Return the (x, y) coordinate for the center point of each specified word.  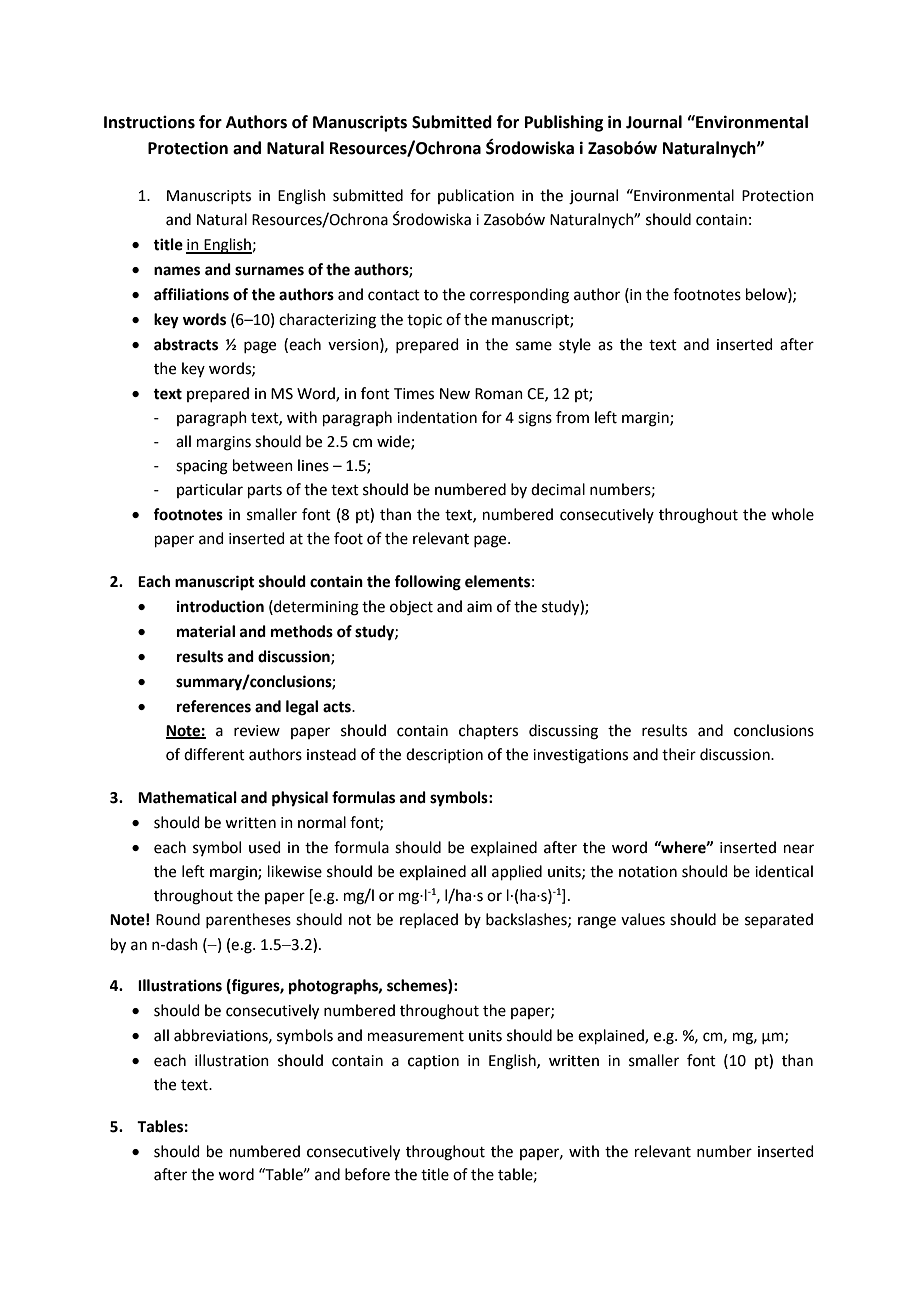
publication (476, 196)
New (455, 394)
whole (792, 514)
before (367, 1174)
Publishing (564, 123)
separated (779, 920)
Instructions (149, 122)
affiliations (191, 294)
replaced (429, 920)
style (575, 345)
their (679, 754)
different (214, 754)
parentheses (248, 920)
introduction (220, 606)
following (427, 583)
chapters (488, 731)
